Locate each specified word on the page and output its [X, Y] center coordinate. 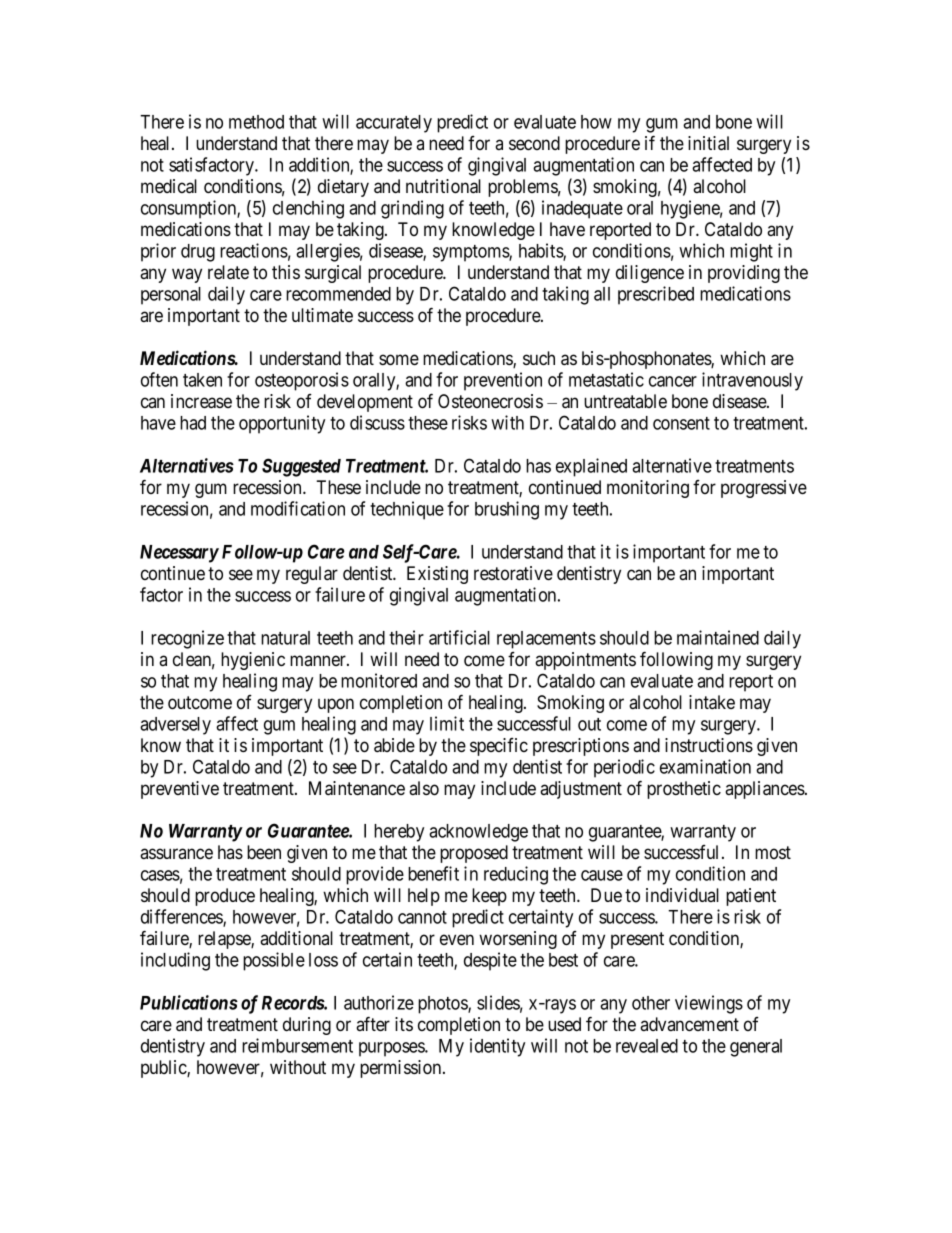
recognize [187, 639]
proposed [474, 854]
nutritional [443, 186]
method [256, 122]
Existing [437, 575]
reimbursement [297, 1045]
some [399, 360]
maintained [718, 637]
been [264, 852]
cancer [673, 381]
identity [497, 1047]
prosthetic [684, 790]
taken [202, 380]
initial [708, 143]
